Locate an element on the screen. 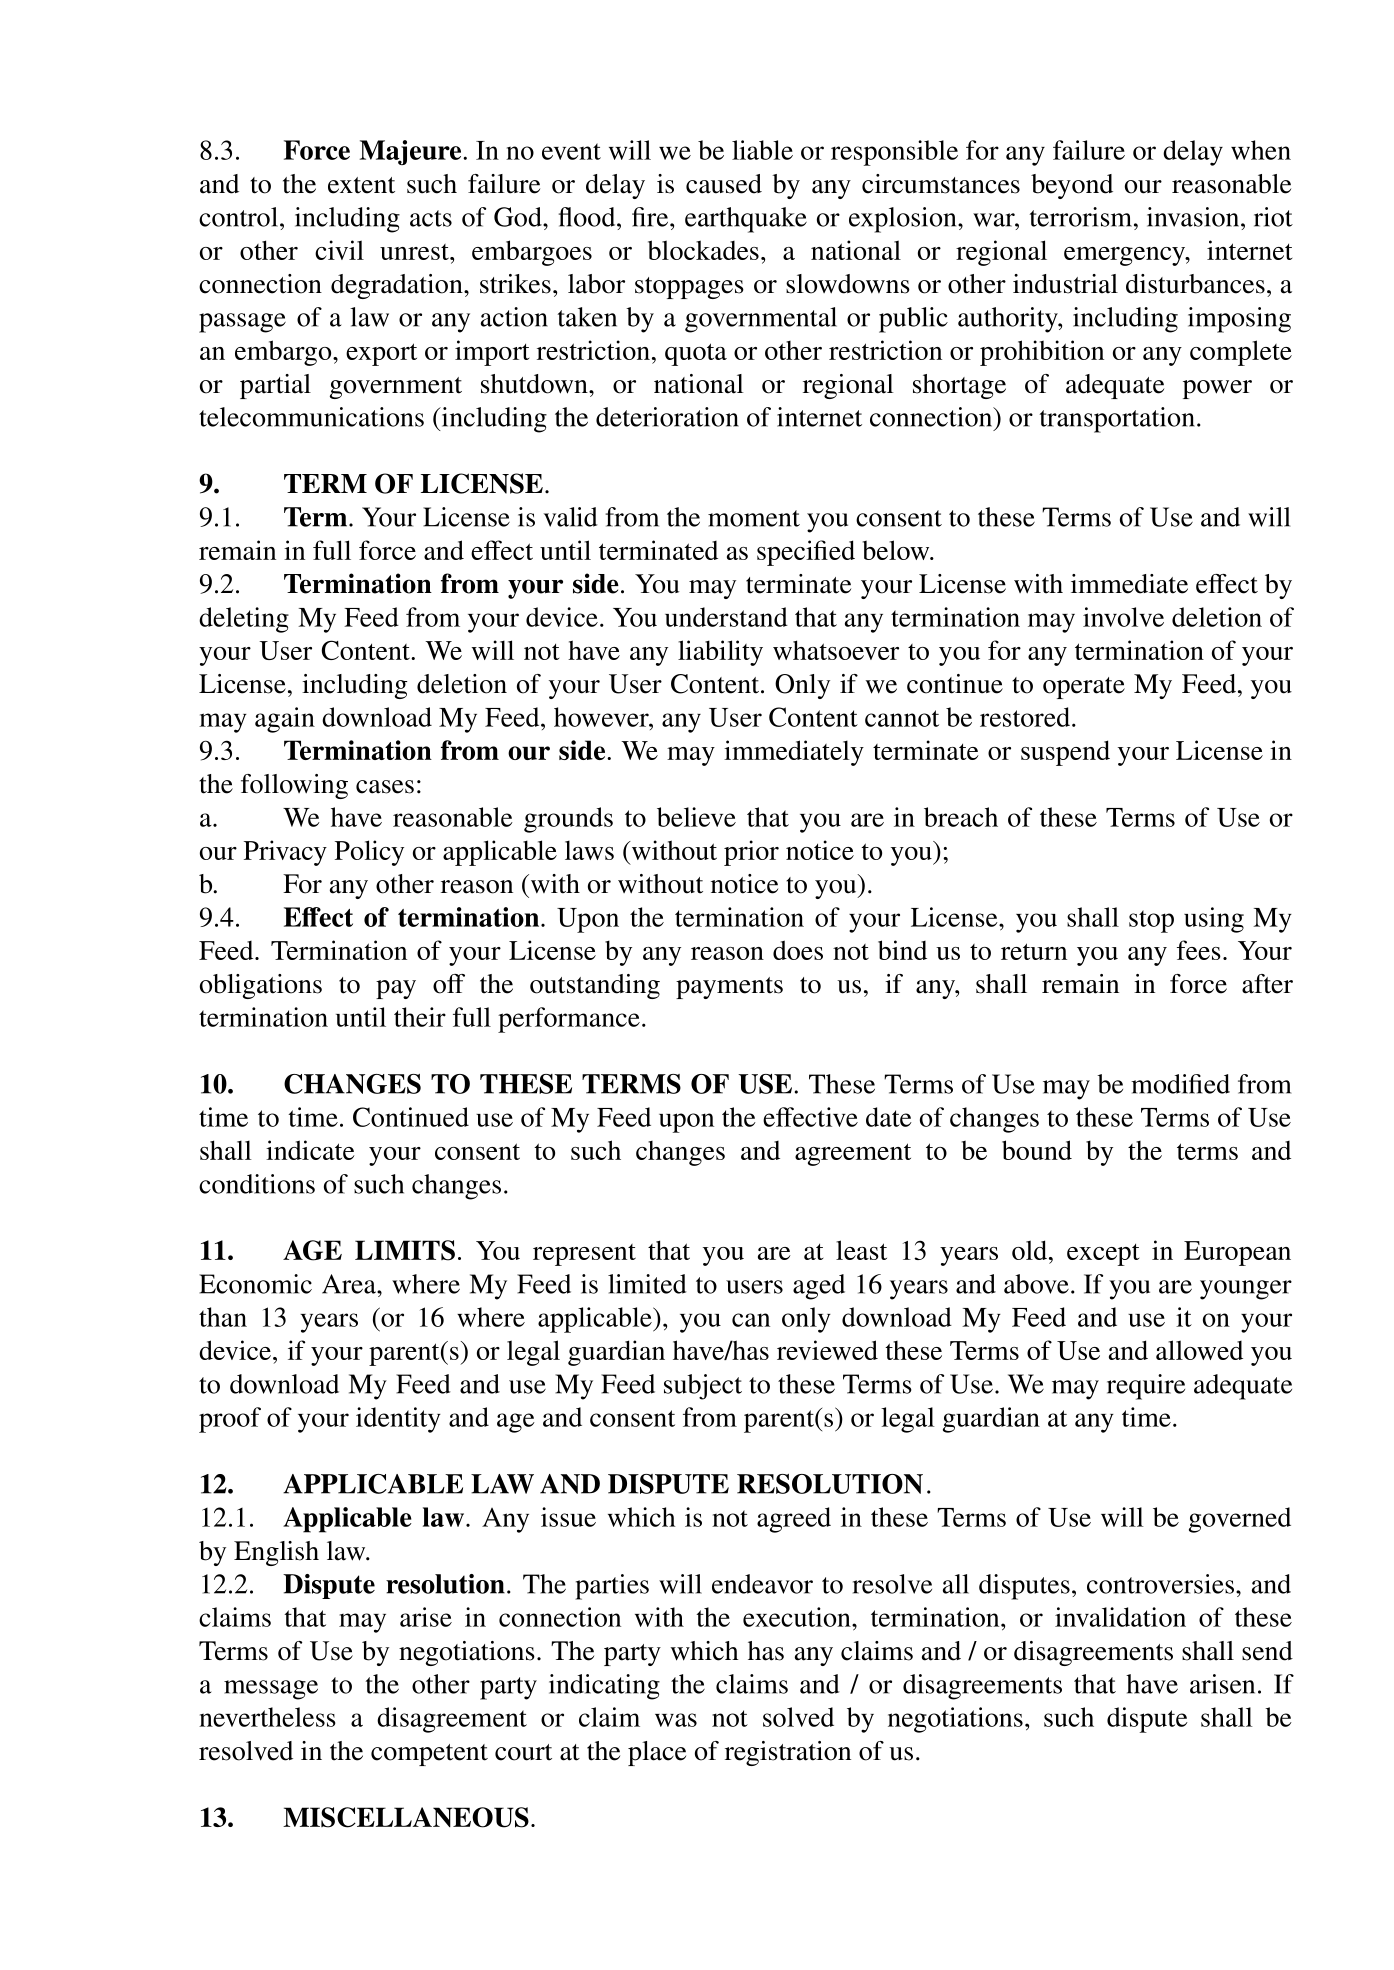  competent is located at coordinates (429, 1755).
